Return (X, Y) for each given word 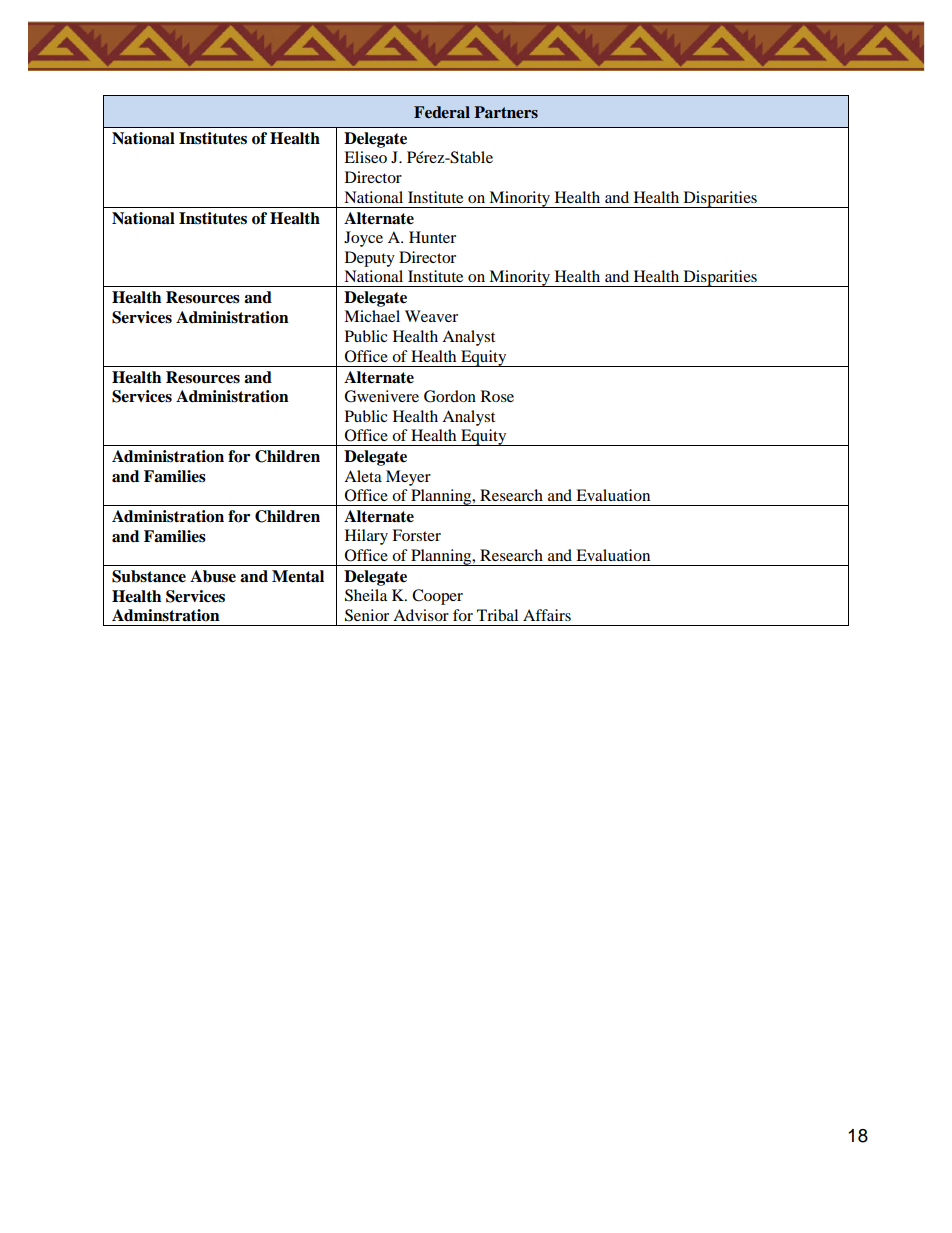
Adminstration (166, 615)
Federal (442, 112)
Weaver (431, 316)
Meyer (408, 478)
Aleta (363, 476)
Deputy (370, 259)
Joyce (363, 239)
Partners (506, 112)
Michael (372, 316)
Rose (497, 396)
